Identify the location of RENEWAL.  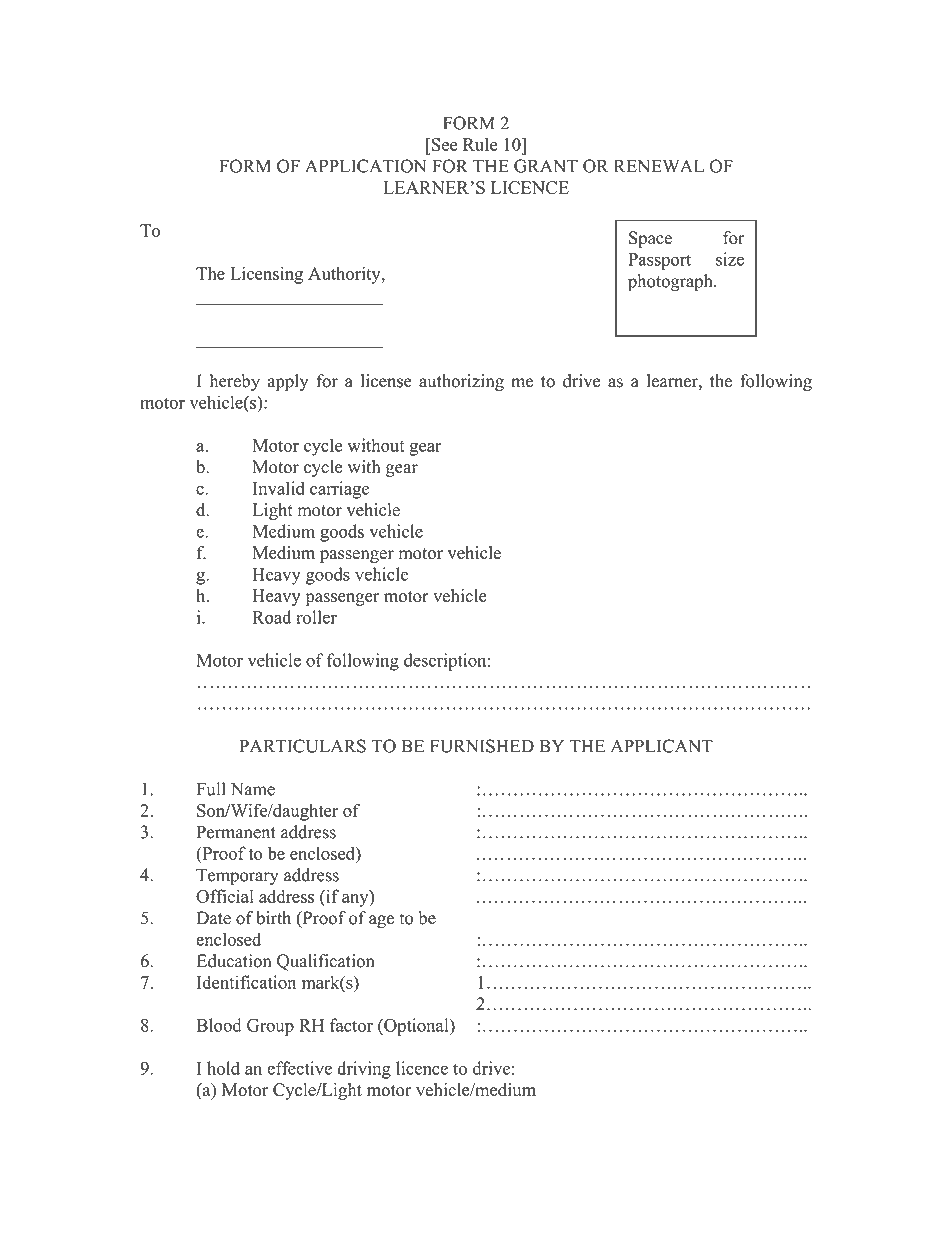
(659, 166).
